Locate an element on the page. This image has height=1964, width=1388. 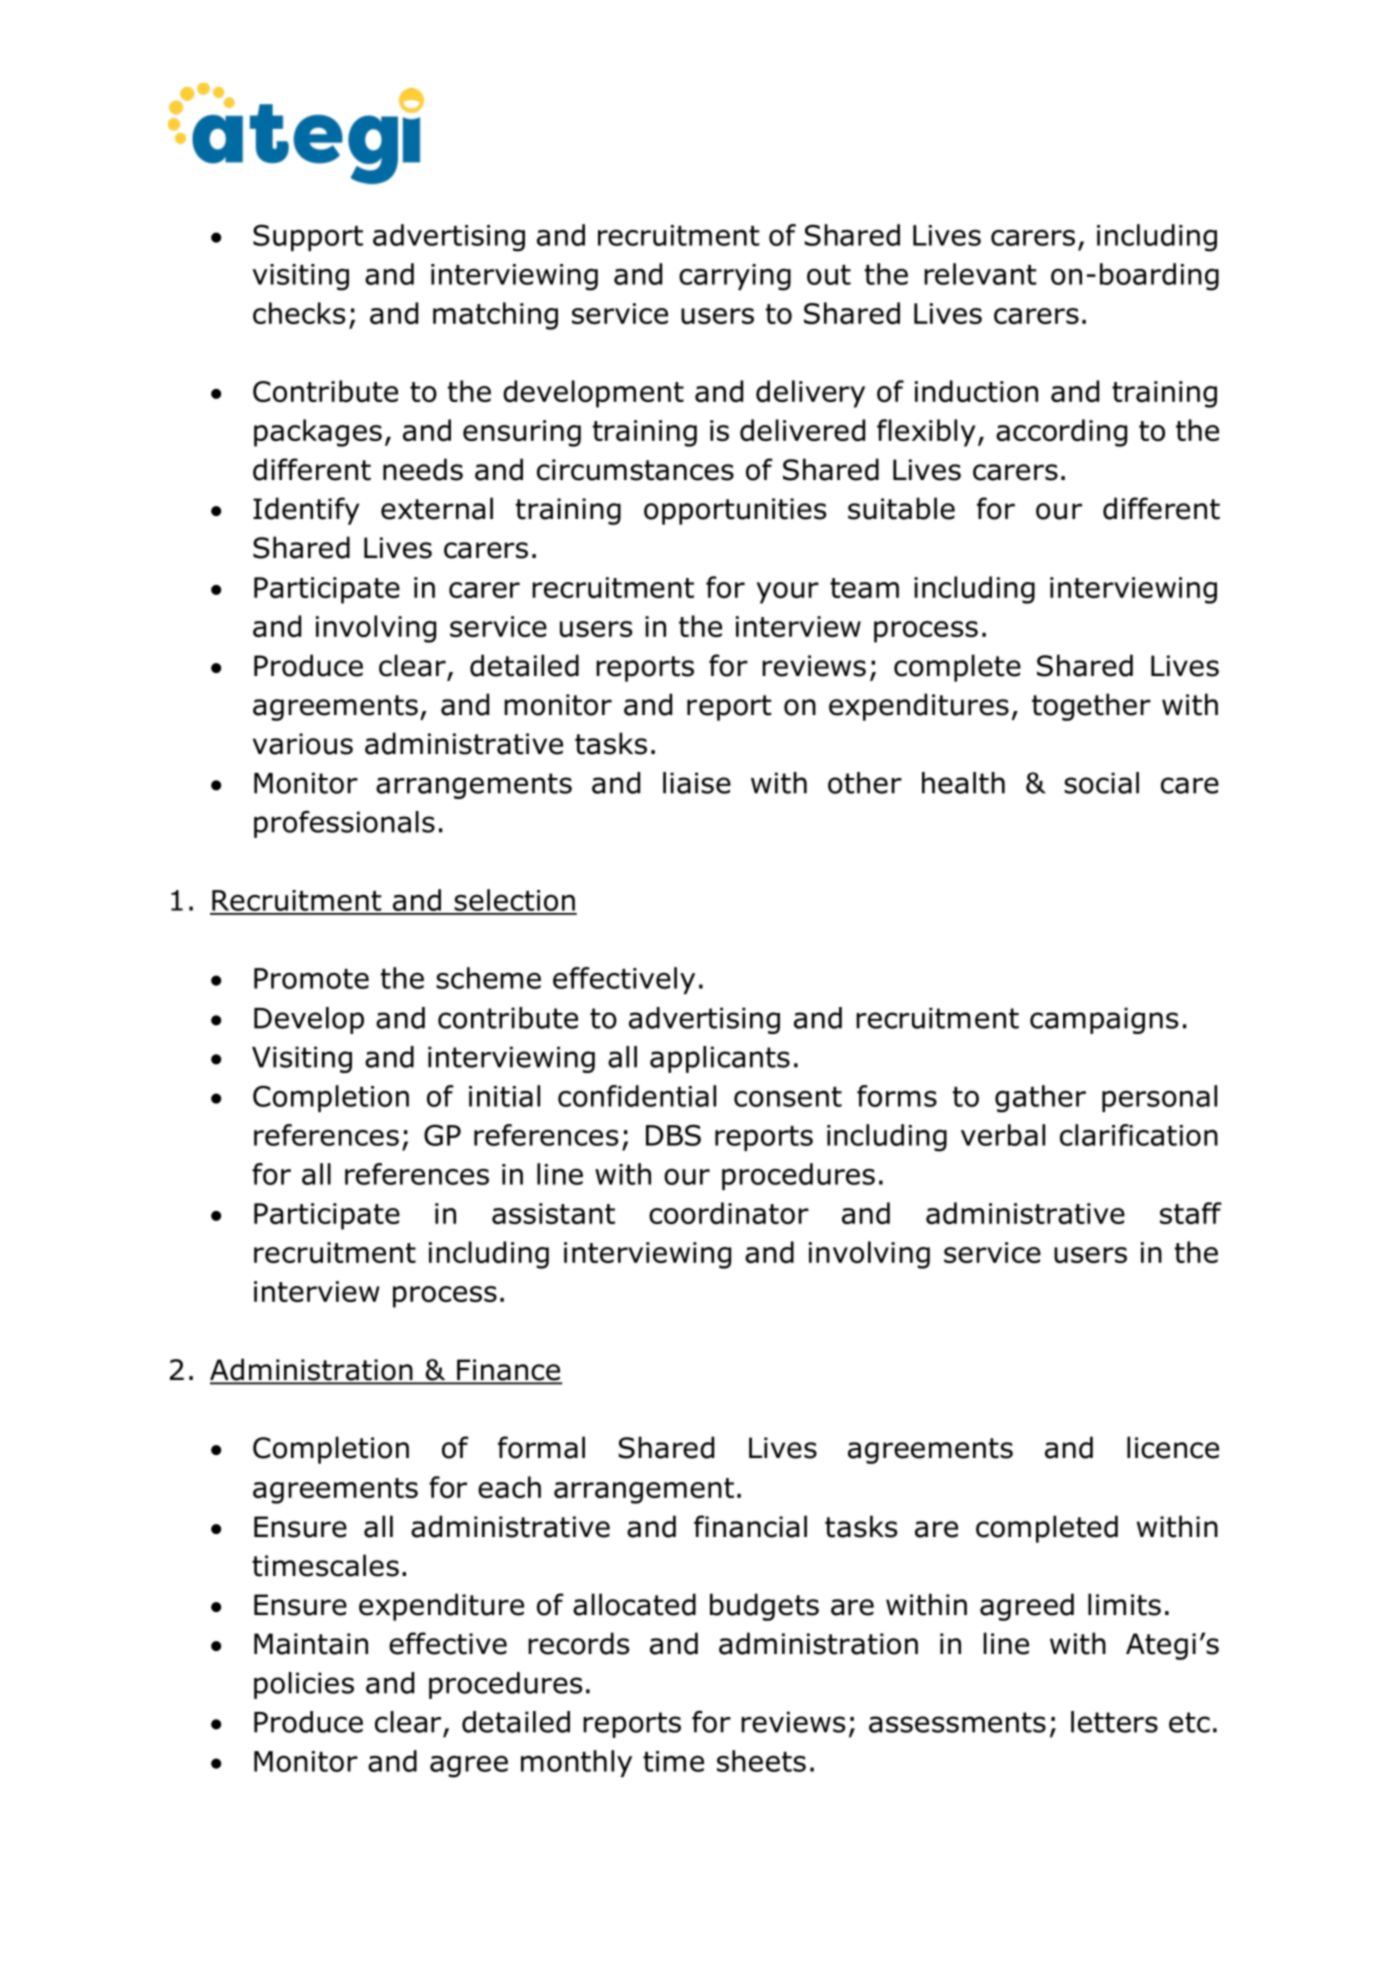
relevant is located at coordinates (980, 274).
